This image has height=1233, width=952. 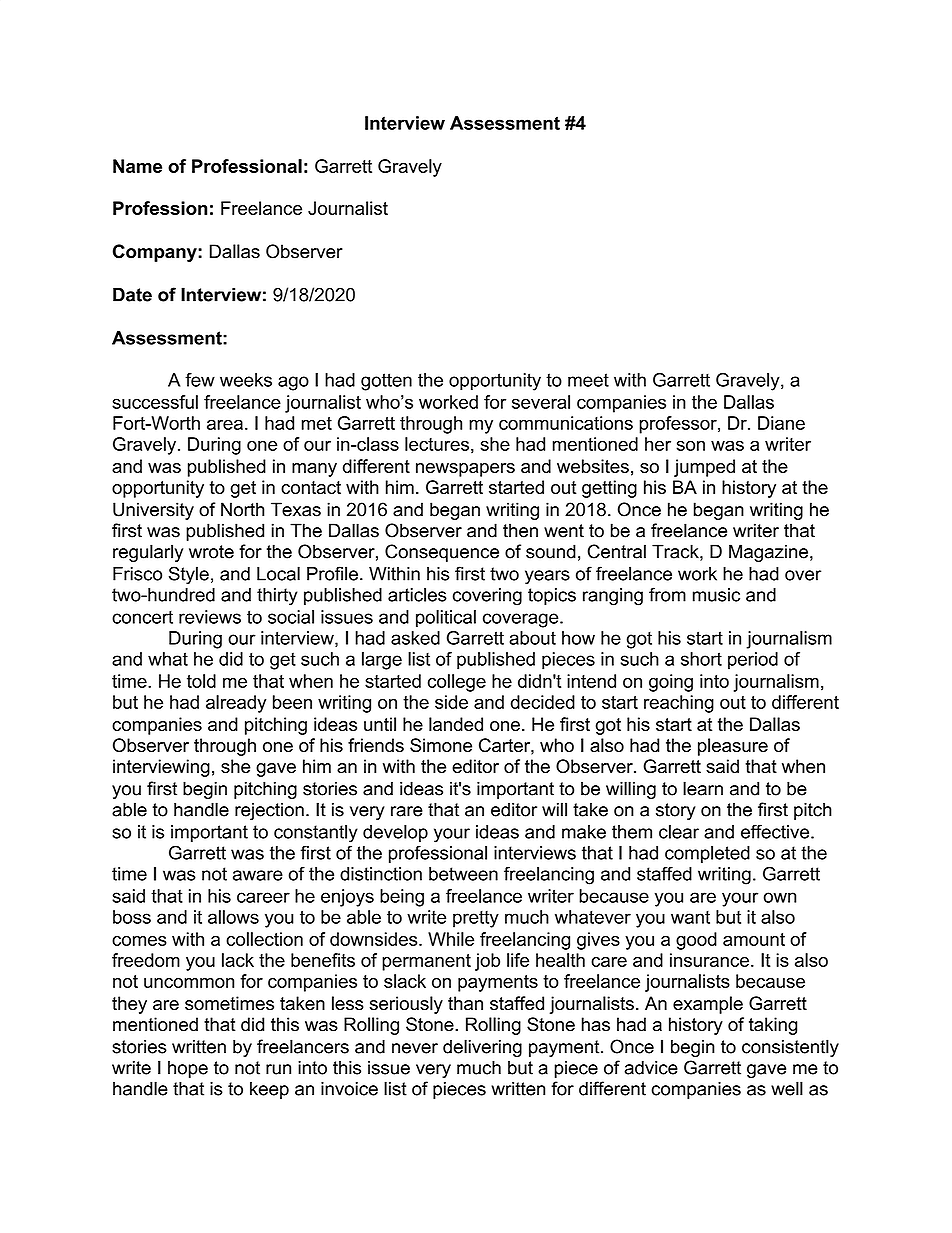 What do you see at coordinates (137, 166) in the image?
I see `Name` at bounding box center [137, 166].
